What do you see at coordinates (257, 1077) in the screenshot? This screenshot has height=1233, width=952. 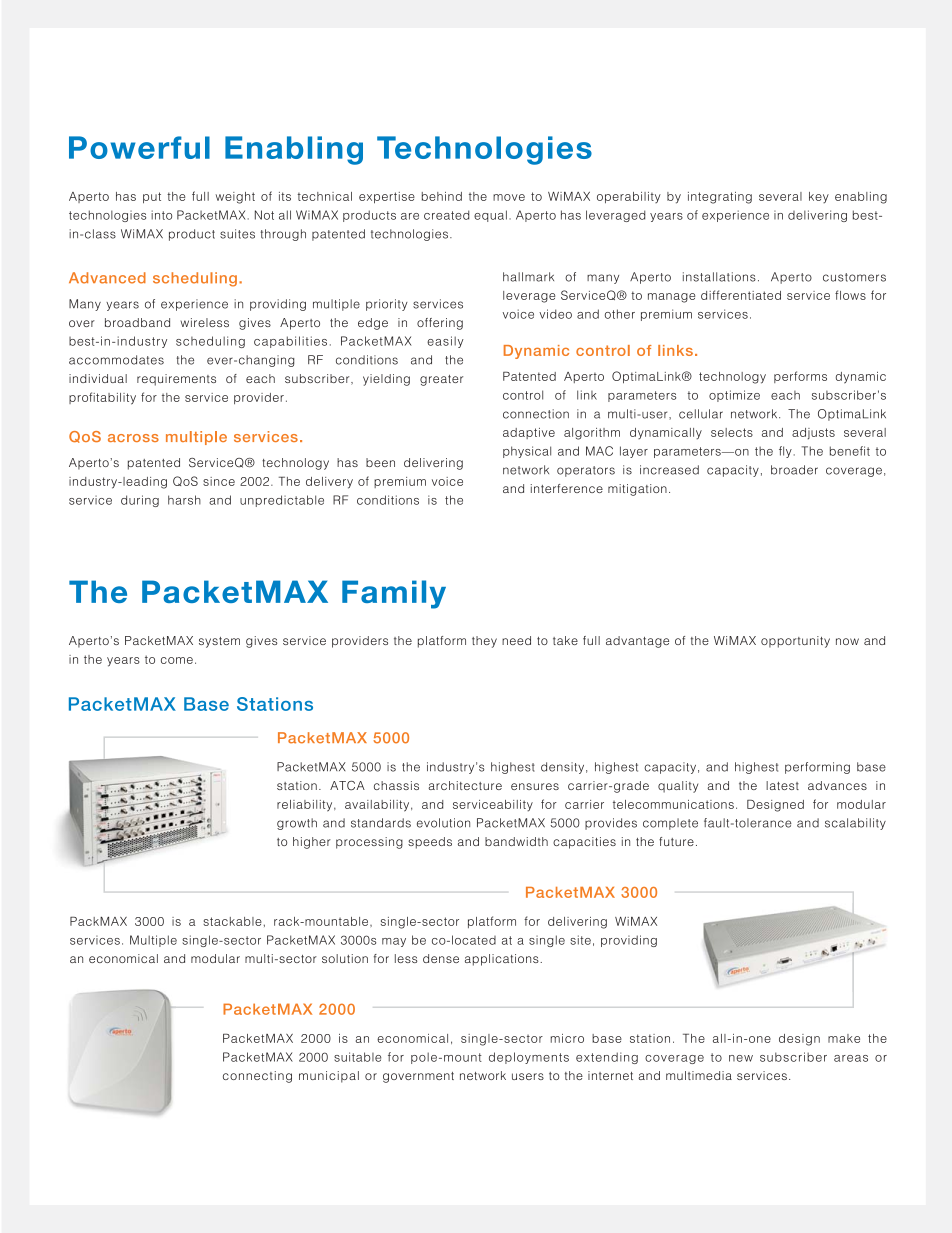 I see `connecting` at bounding box center [257, 1077].
